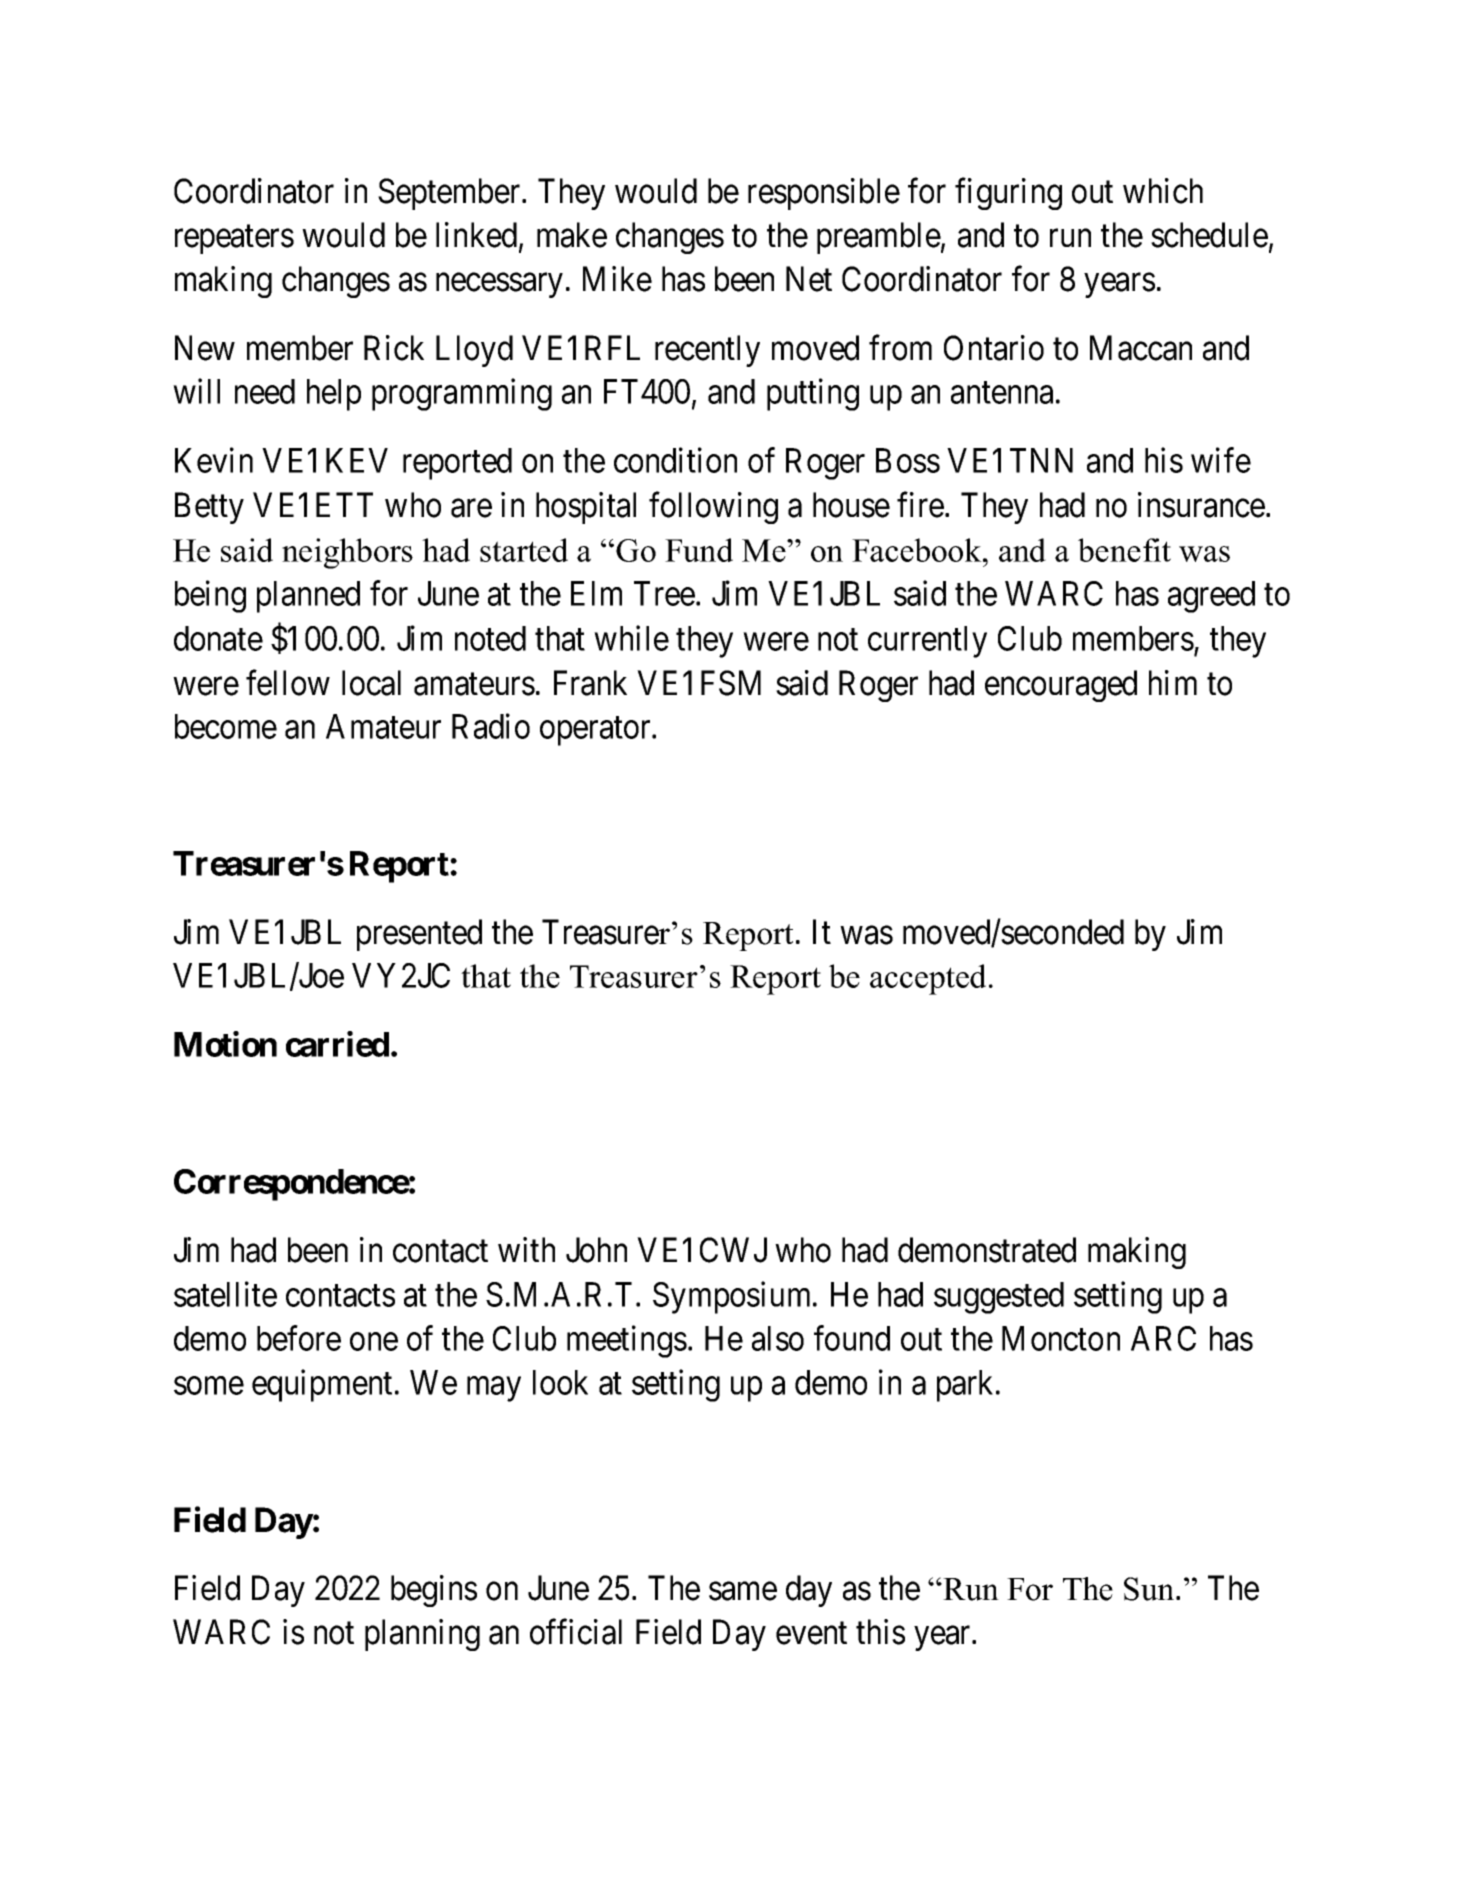 The height and width of the screenshot is (1898, 1466). Describe the element at coordinates (1150, 1589) in the screenshot. I see `Sun` at that location.
